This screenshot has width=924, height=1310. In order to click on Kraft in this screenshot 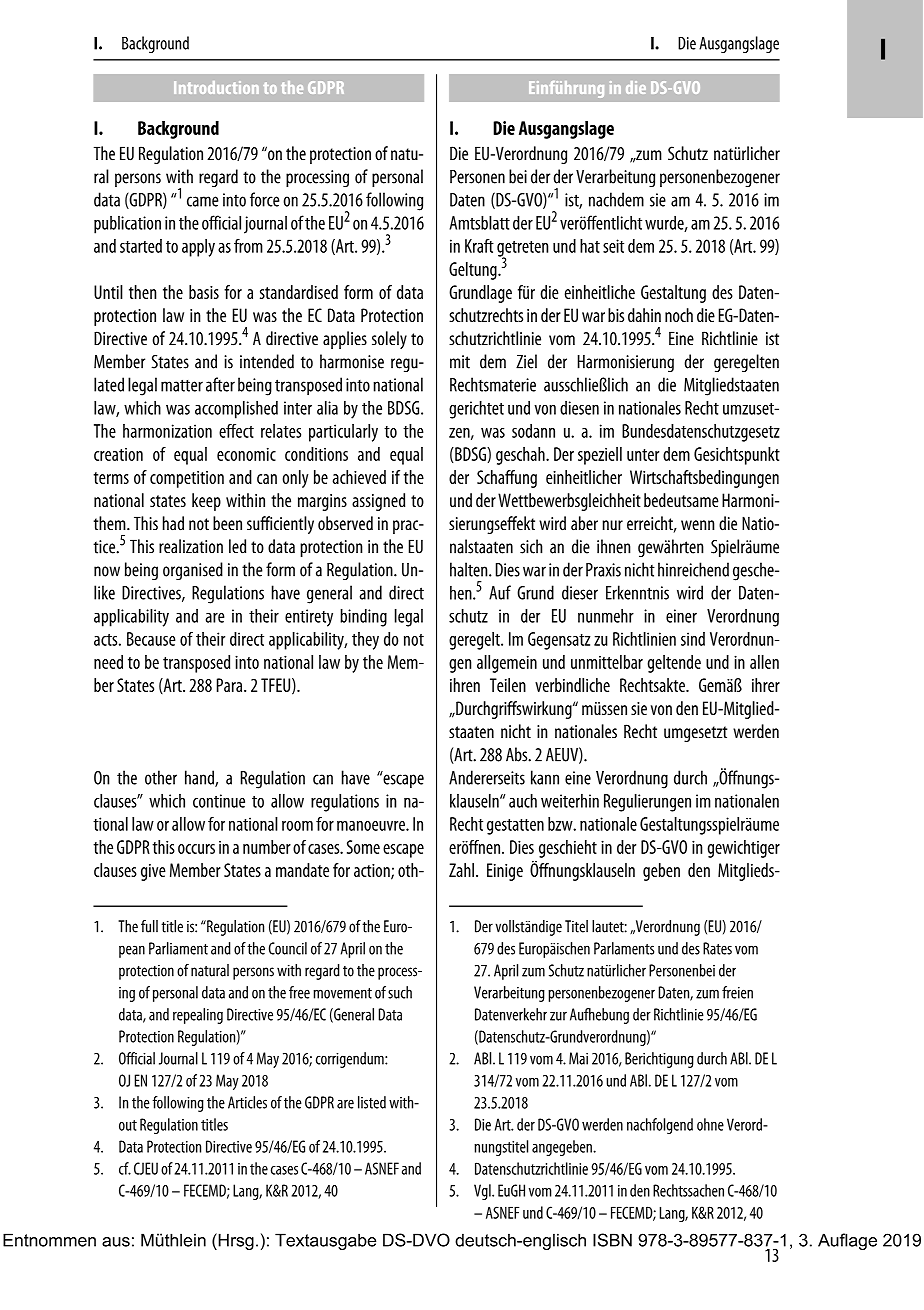, I will do `click(479, 245)`.
